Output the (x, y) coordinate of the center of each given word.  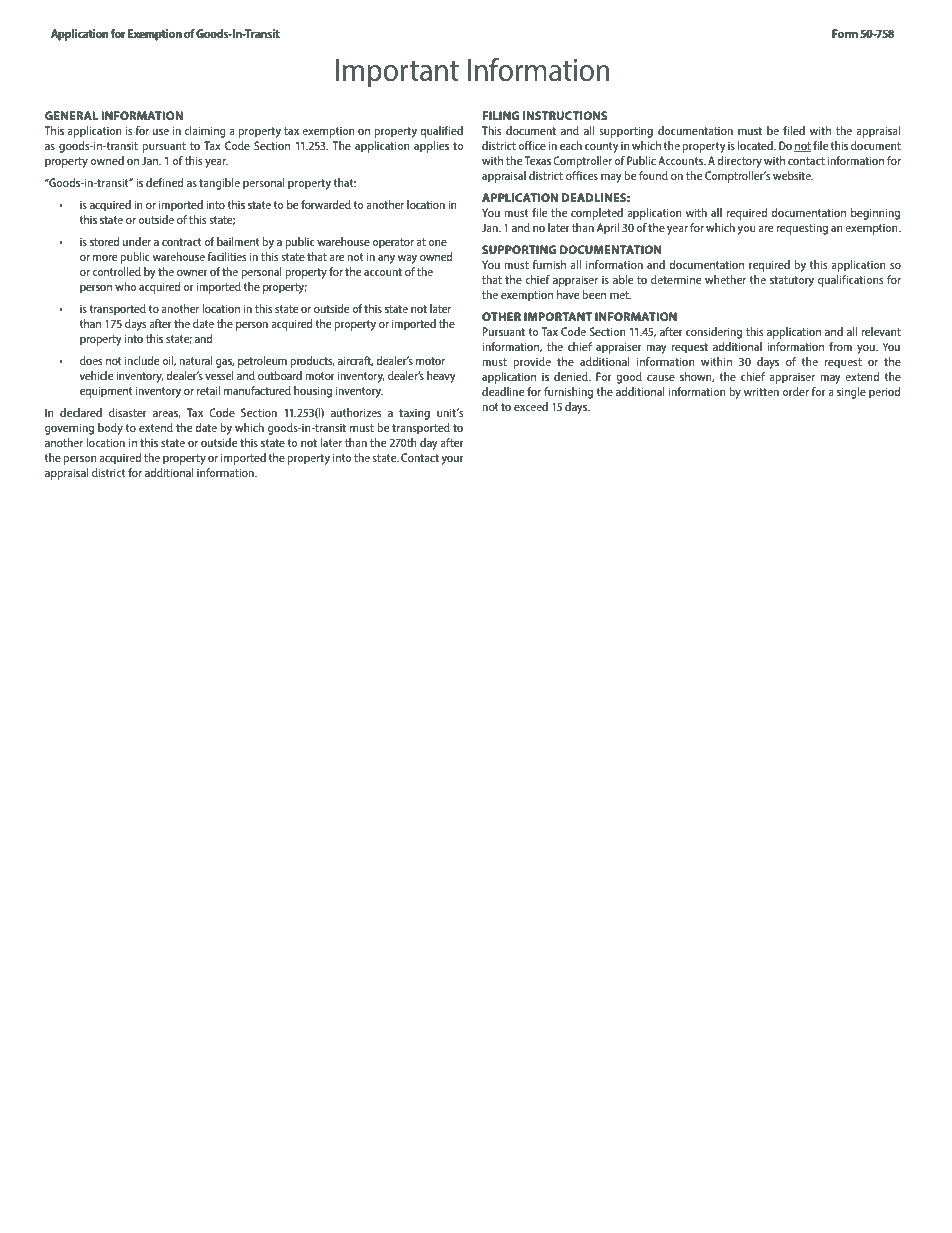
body (110, 429)
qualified (441, 132)
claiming (205, 132)
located (756, 145)
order (795, 391)
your (453, 460)
